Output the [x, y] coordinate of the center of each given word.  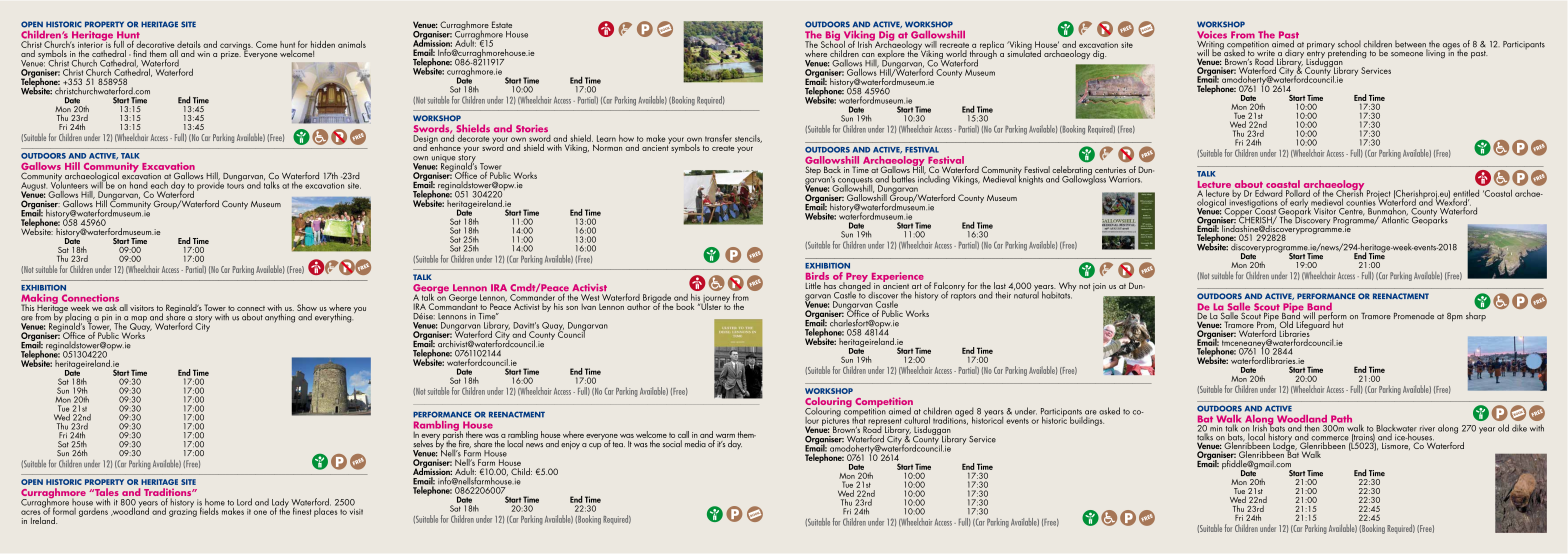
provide [210, 185]
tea [619, 444]
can [868, 56]
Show [307, 309]
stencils [748, 139]
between [1411, 45]
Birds [817, 276]
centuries [1110, 171]
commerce [1330, 439]
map [138, 320]
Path [1341, 419]
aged [964, 413]
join [1099, 287]
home [215, 502]
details [189, 44]
